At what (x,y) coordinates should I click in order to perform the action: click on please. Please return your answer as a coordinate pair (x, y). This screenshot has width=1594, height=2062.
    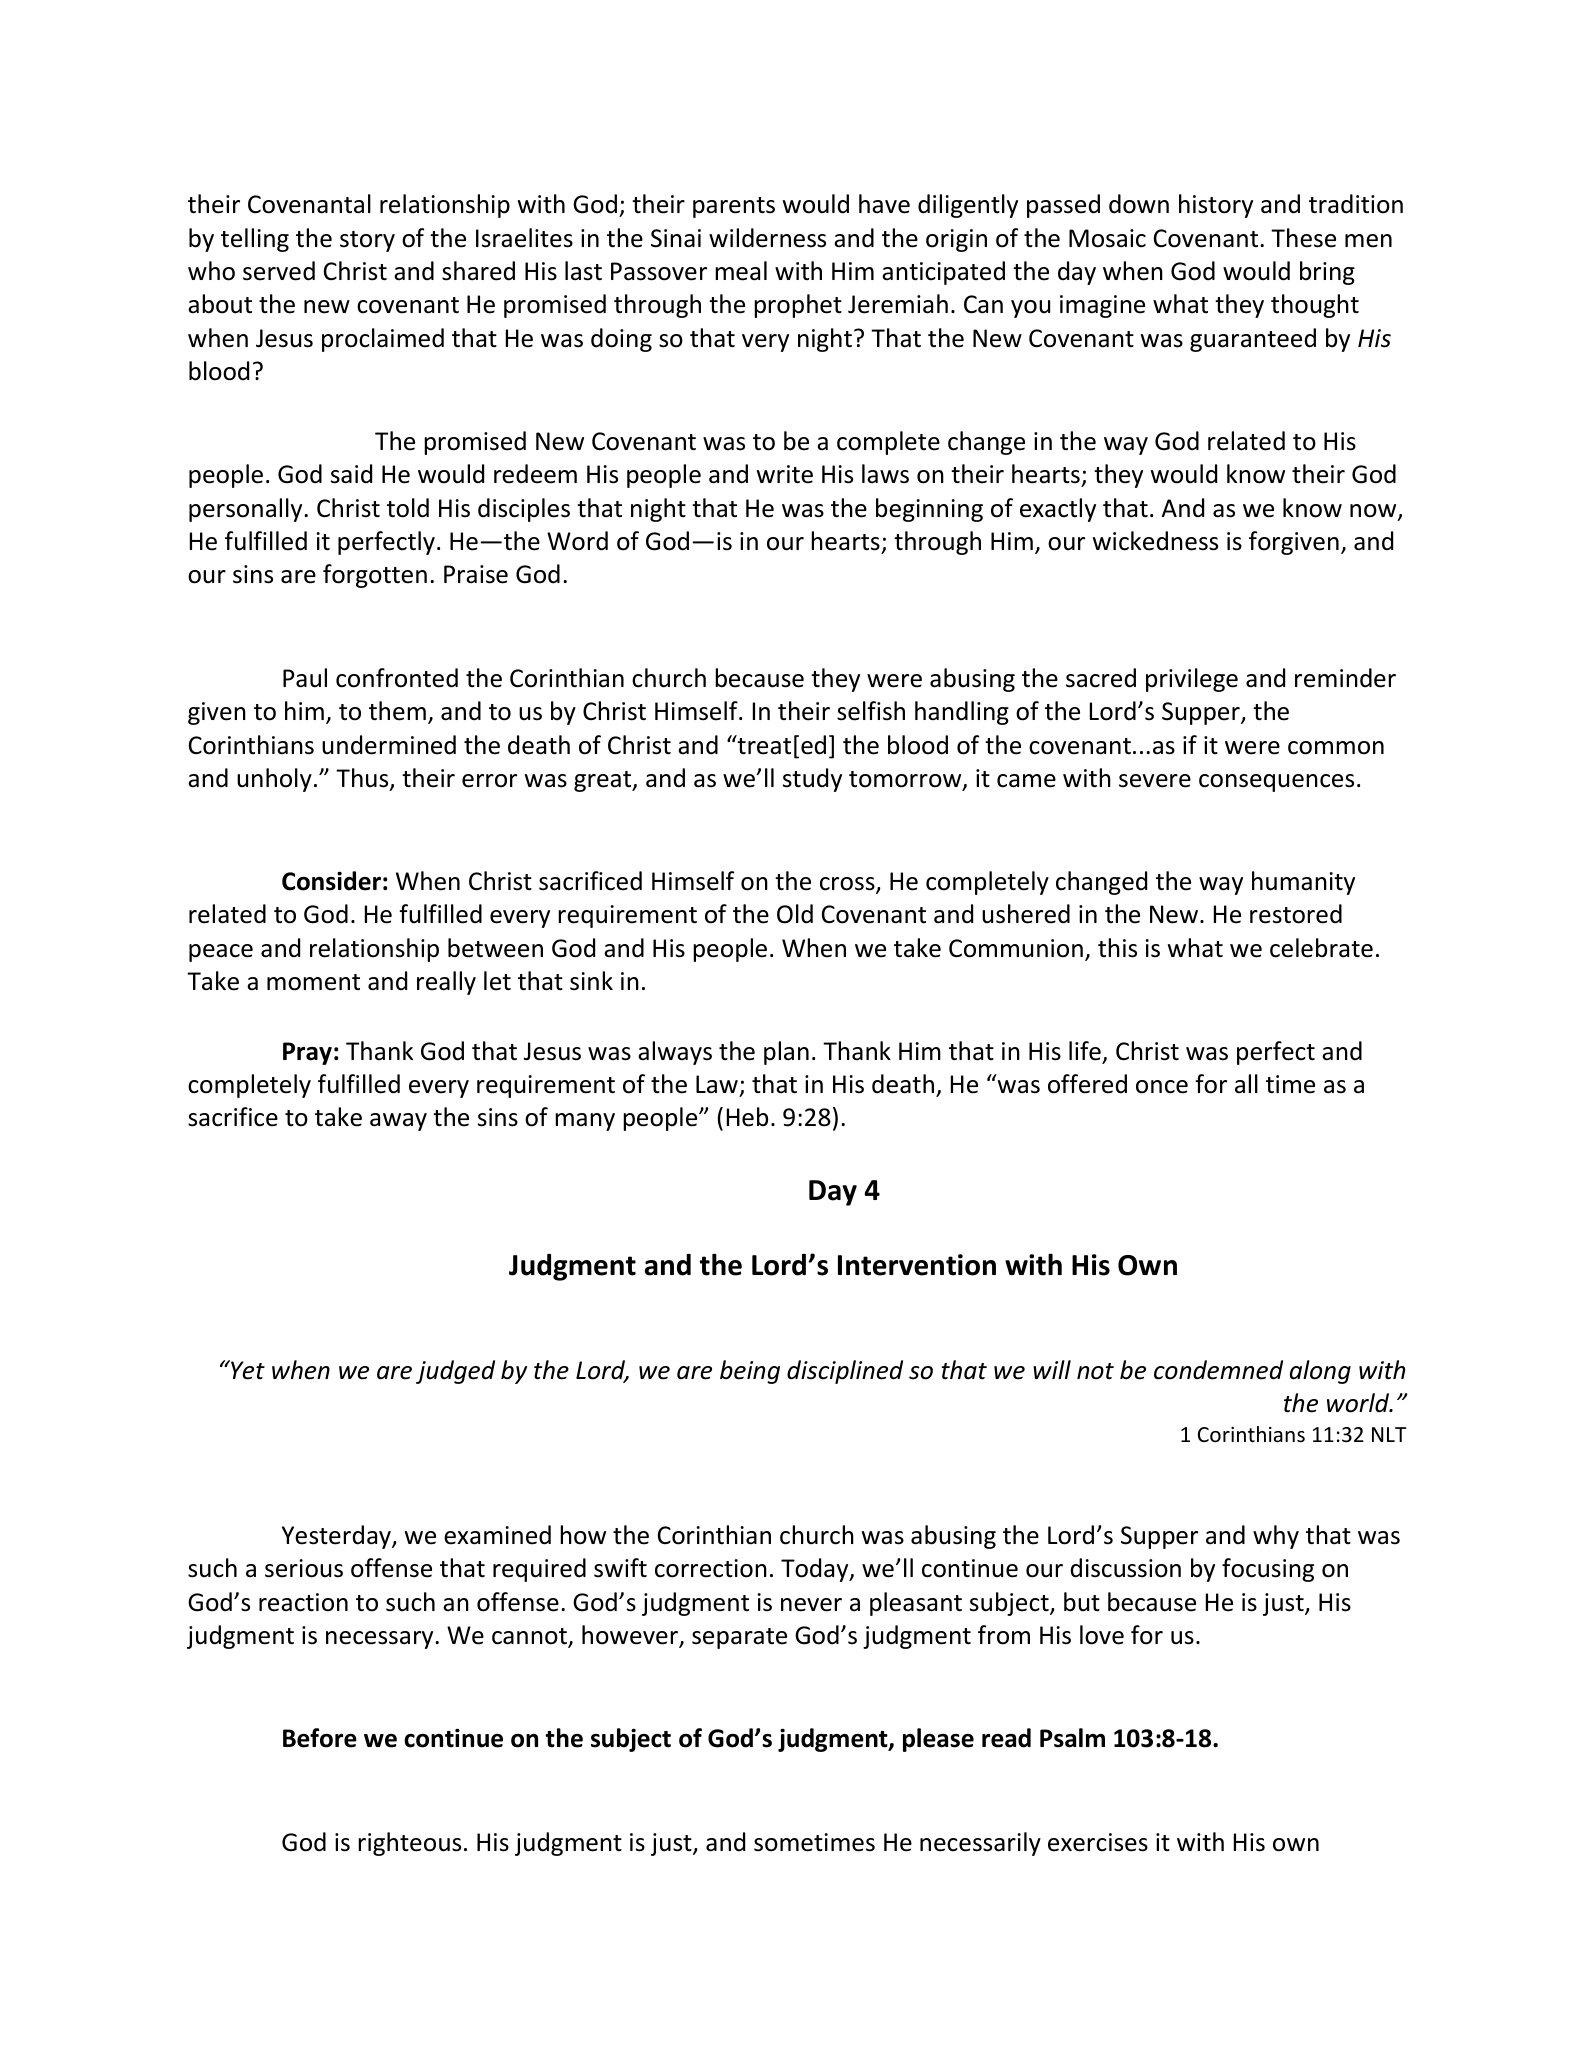
    Looking at the image, I should click on (938, 1740).
